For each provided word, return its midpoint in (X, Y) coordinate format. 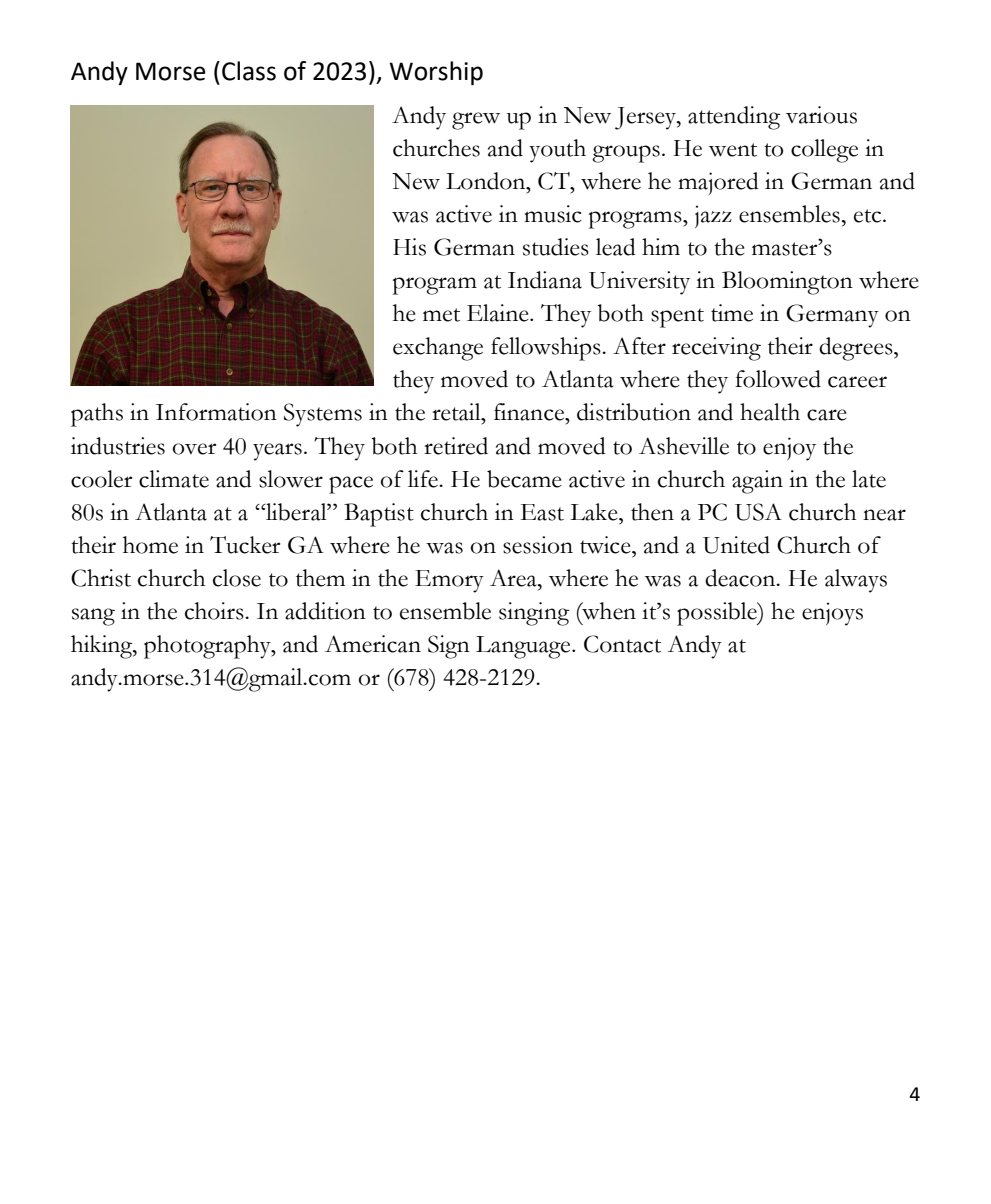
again (757, 482)
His (409, 247)
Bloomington (787, 283)
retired (456, 446)
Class (249, 71)
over (194, 449)
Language (524, 647)
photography (208, 647)
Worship (436, 73)
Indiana (545, 280)
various (821, 115)
